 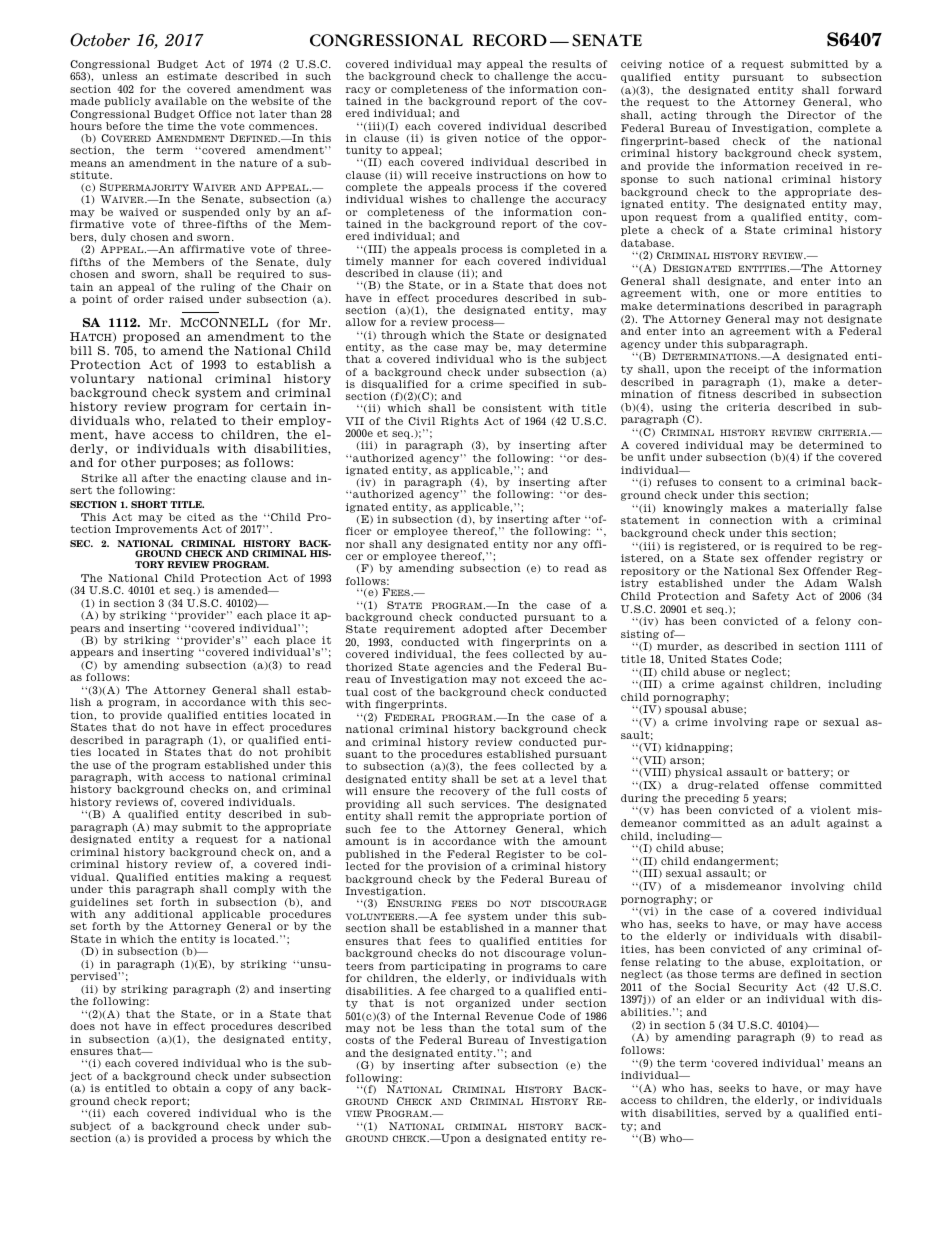 I want to click on more, so click(x=793, y=294).
